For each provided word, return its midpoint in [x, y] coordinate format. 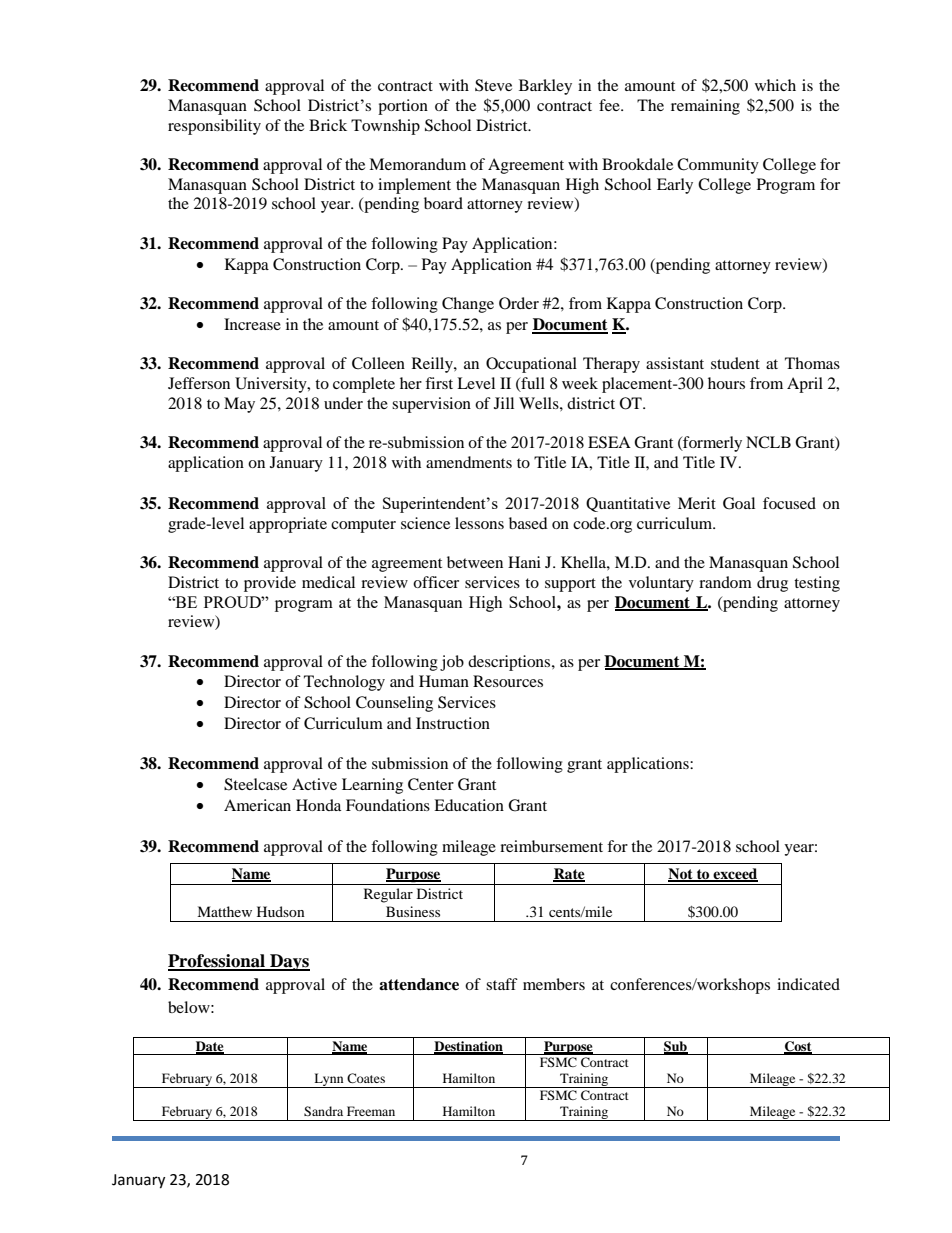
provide [270, 584]
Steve [493, 85]
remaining [705, 107]
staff [502, 984]
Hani [524, 562]
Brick [328, 125]
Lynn [329, 1080]
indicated [808, 984]
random [725, 582]
